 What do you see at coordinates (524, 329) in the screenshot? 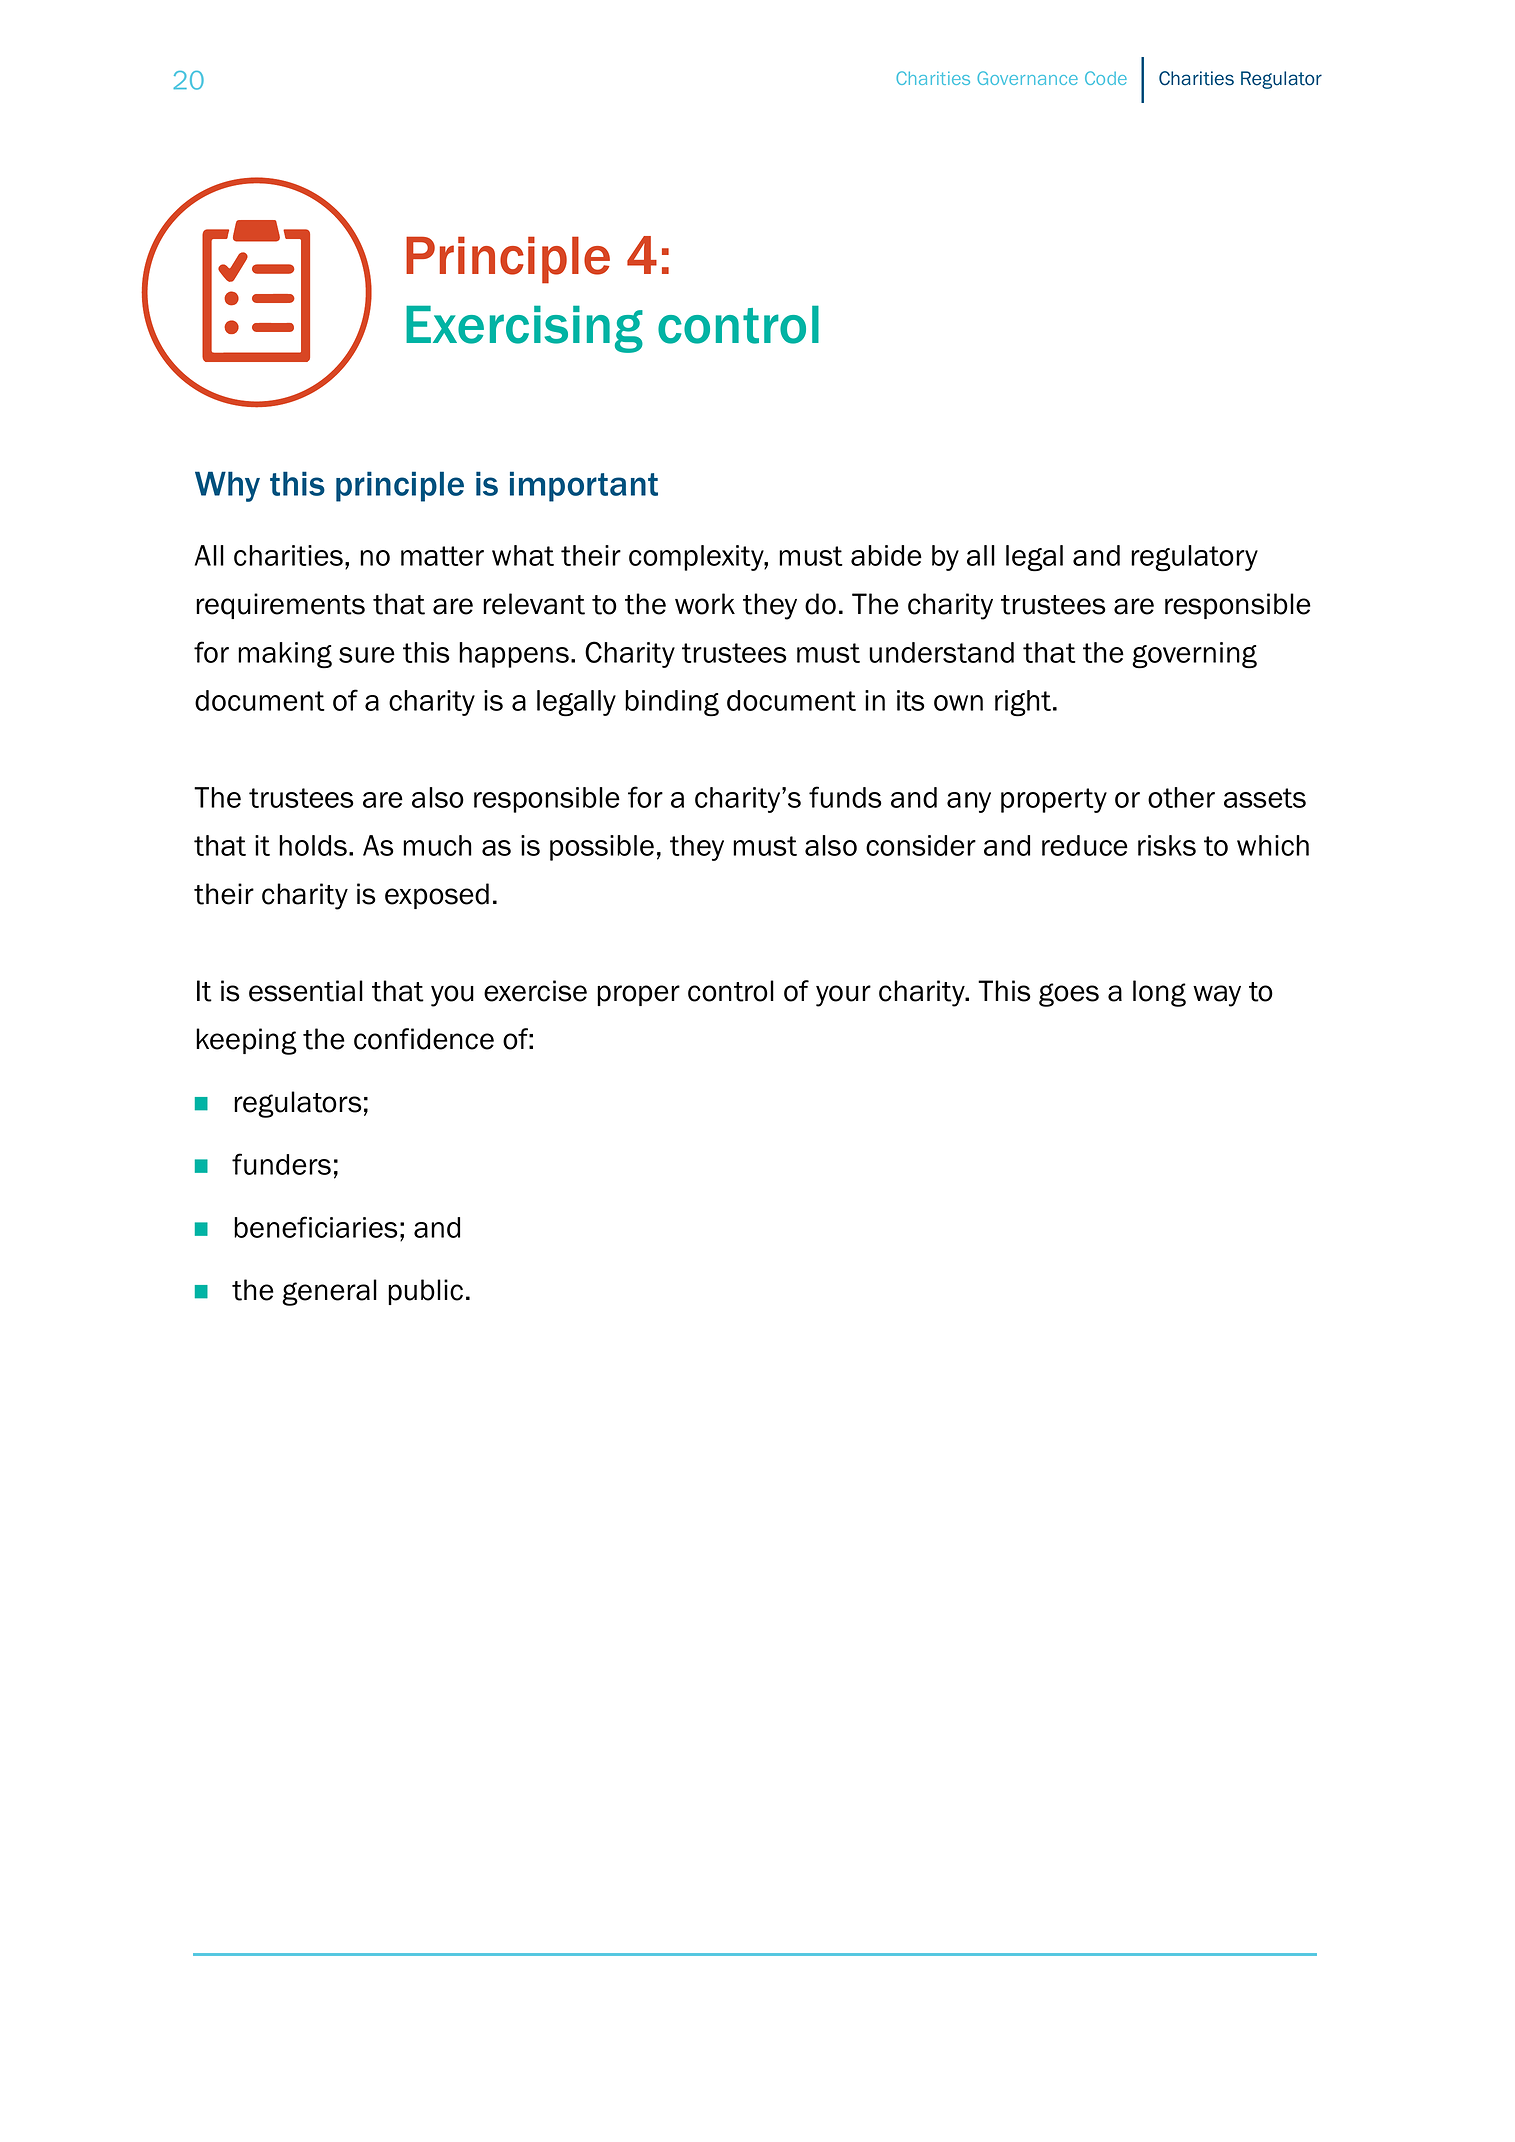
I see `Exercising` at bounding box center [524, 329].
